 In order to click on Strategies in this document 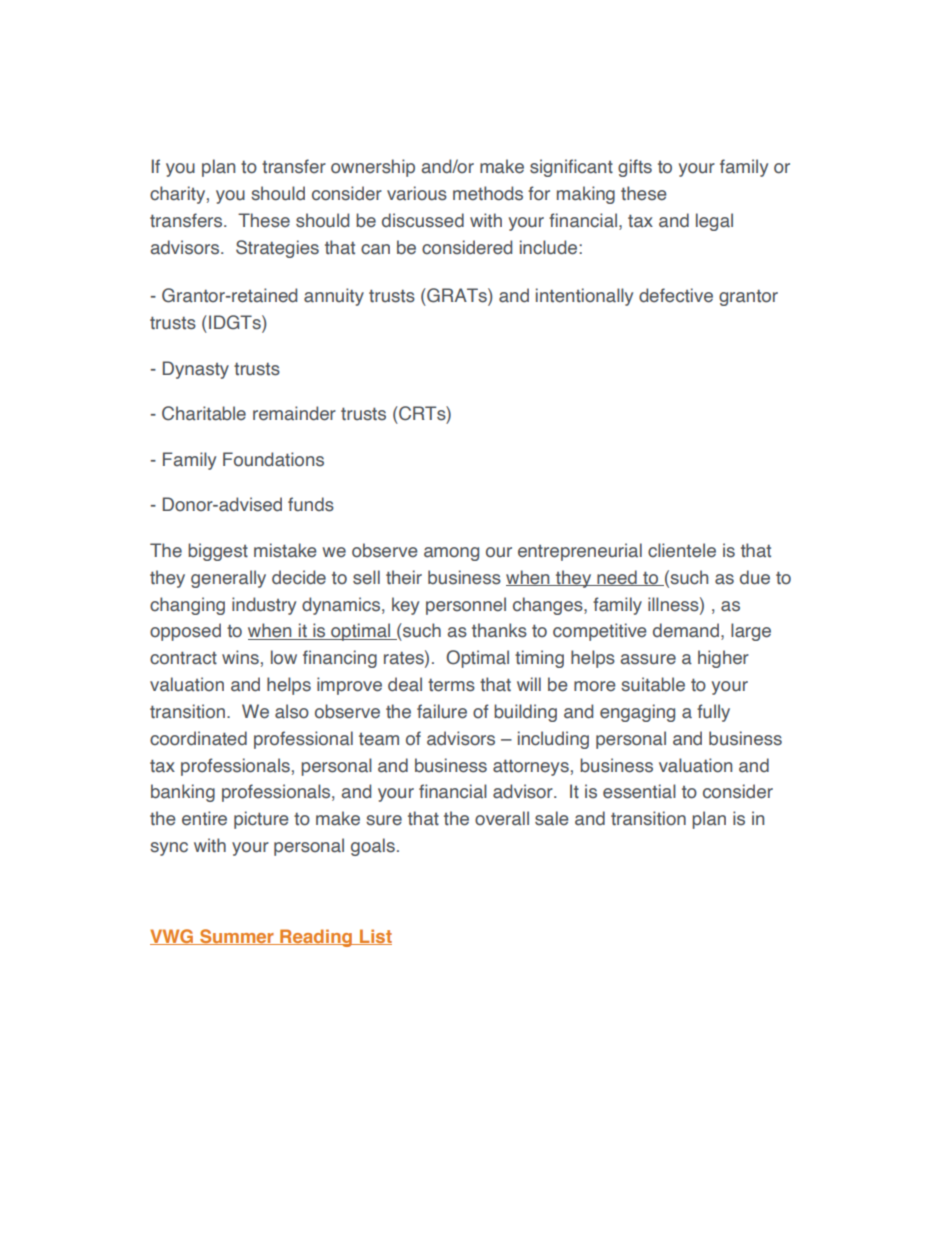, I will do `click(277, 249)`.
